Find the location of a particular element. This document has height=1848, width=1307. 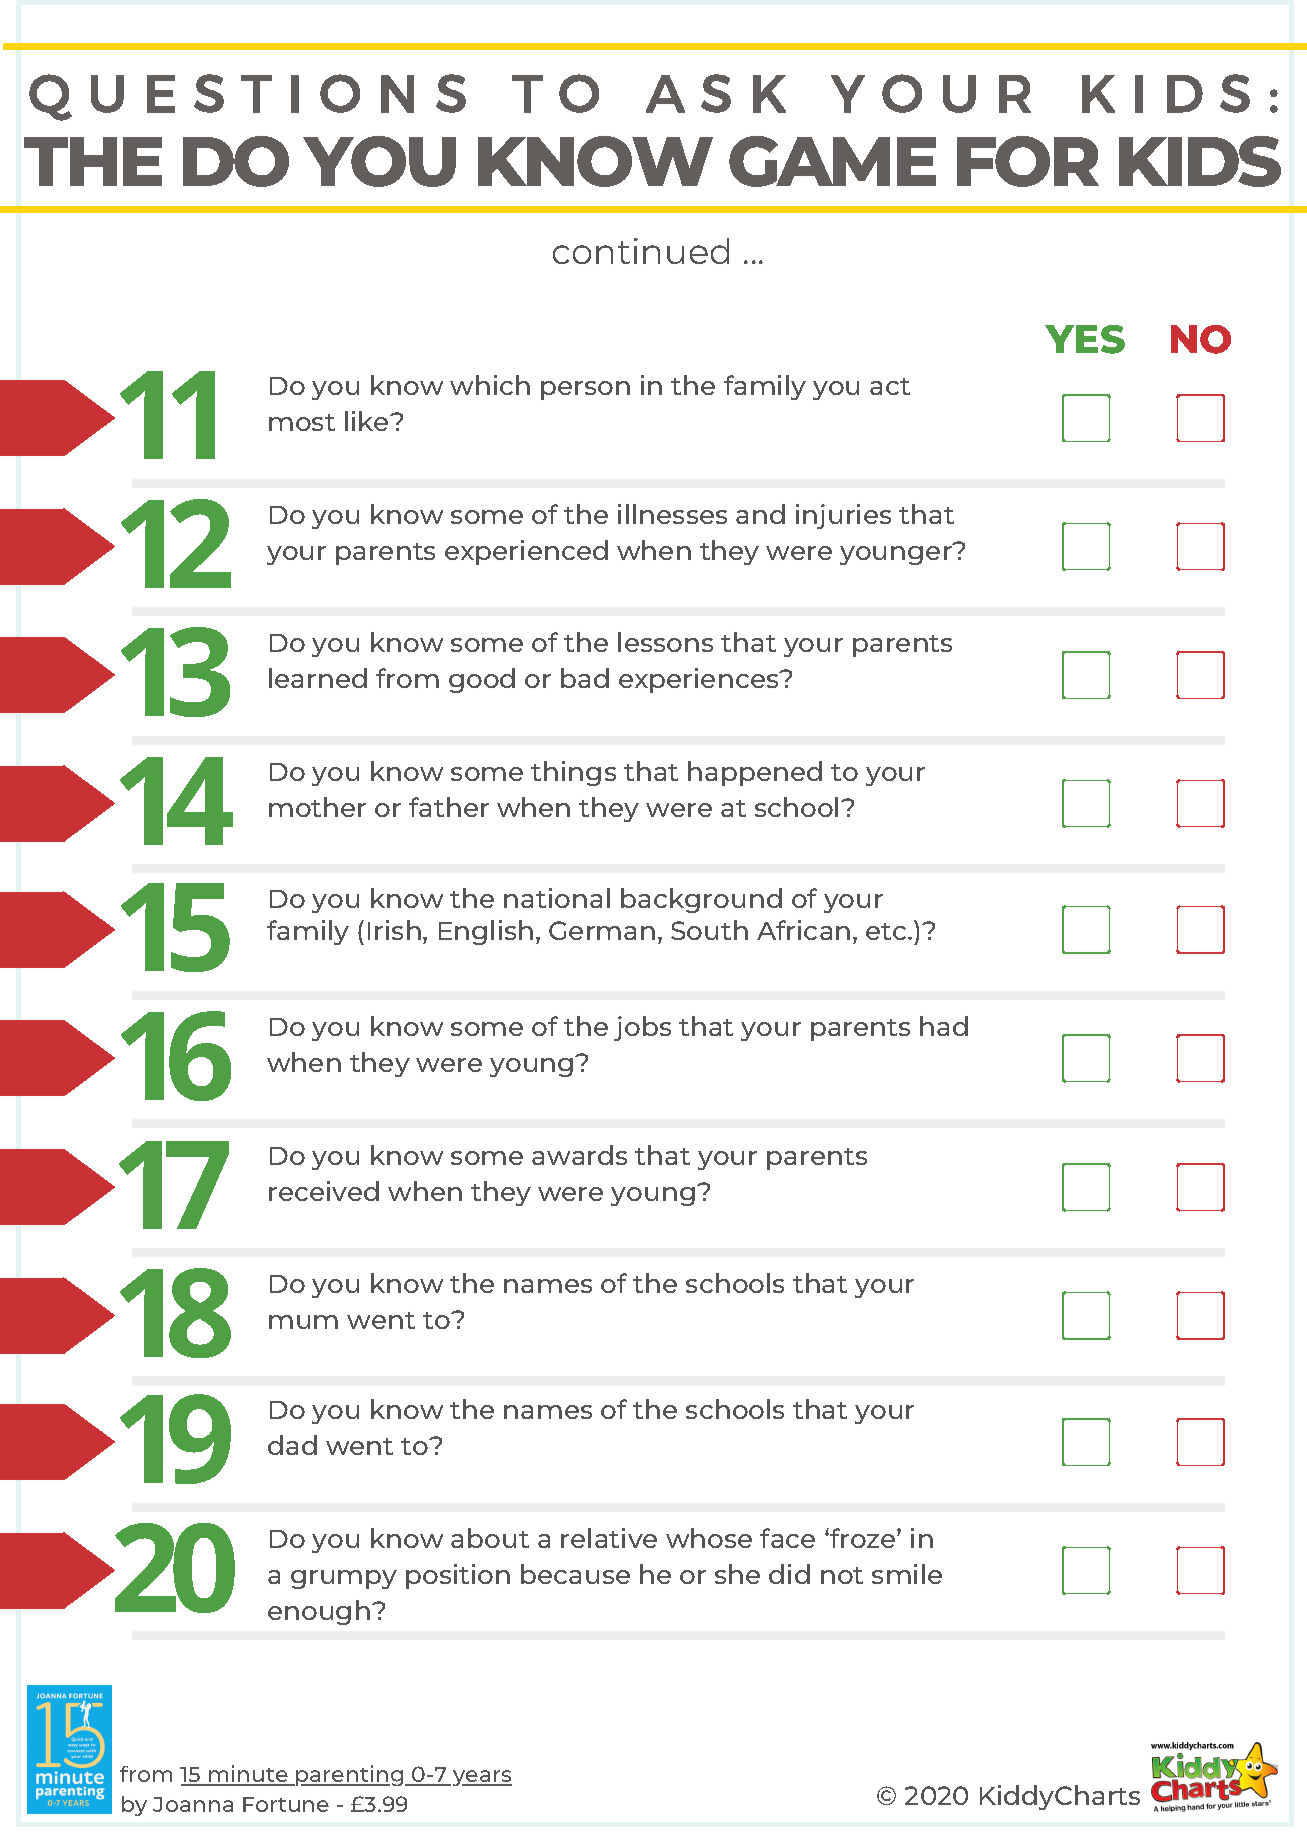

relative is located at coordinates (609, 1538).
